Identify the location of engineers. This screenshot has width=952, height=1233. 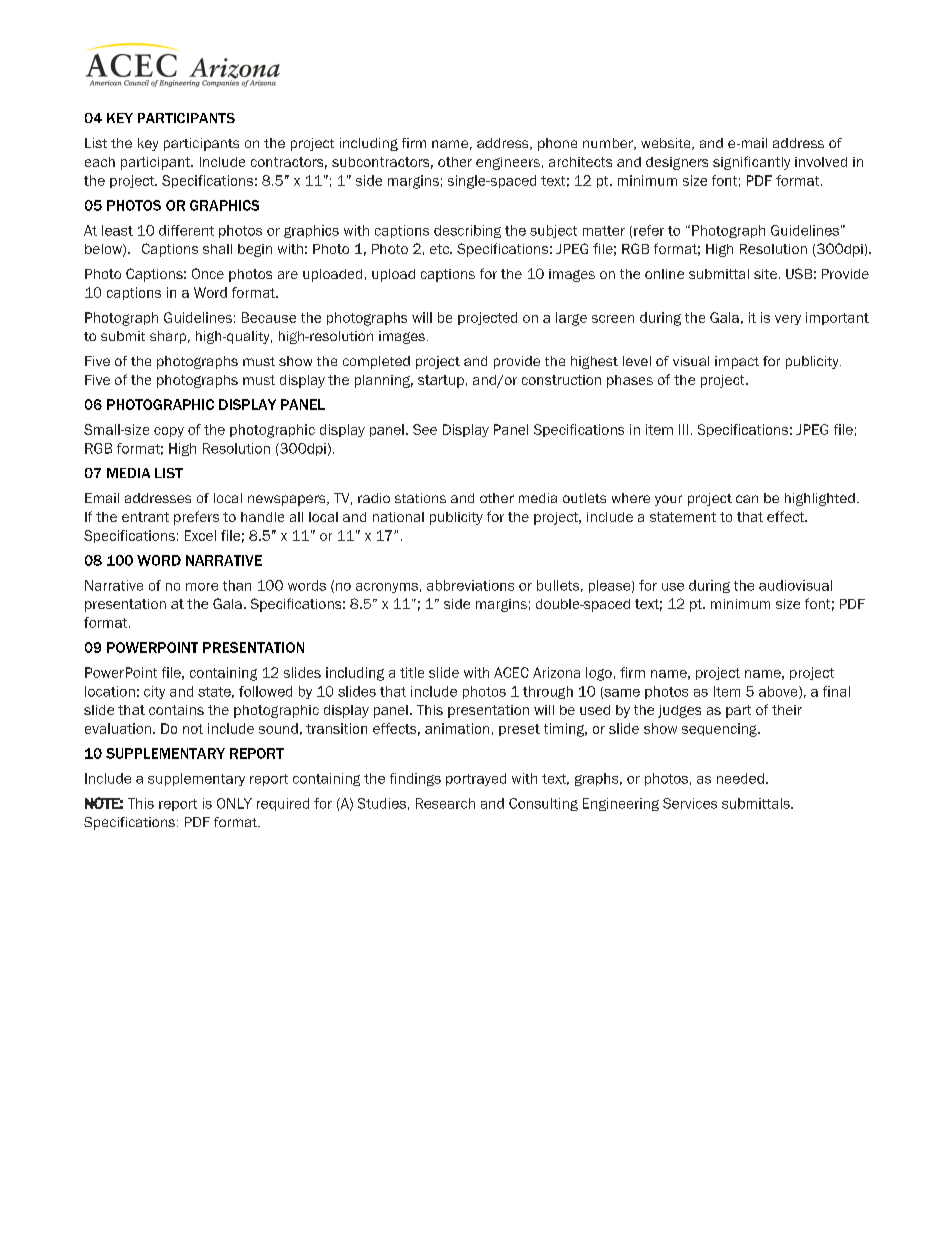
(508, 163).
